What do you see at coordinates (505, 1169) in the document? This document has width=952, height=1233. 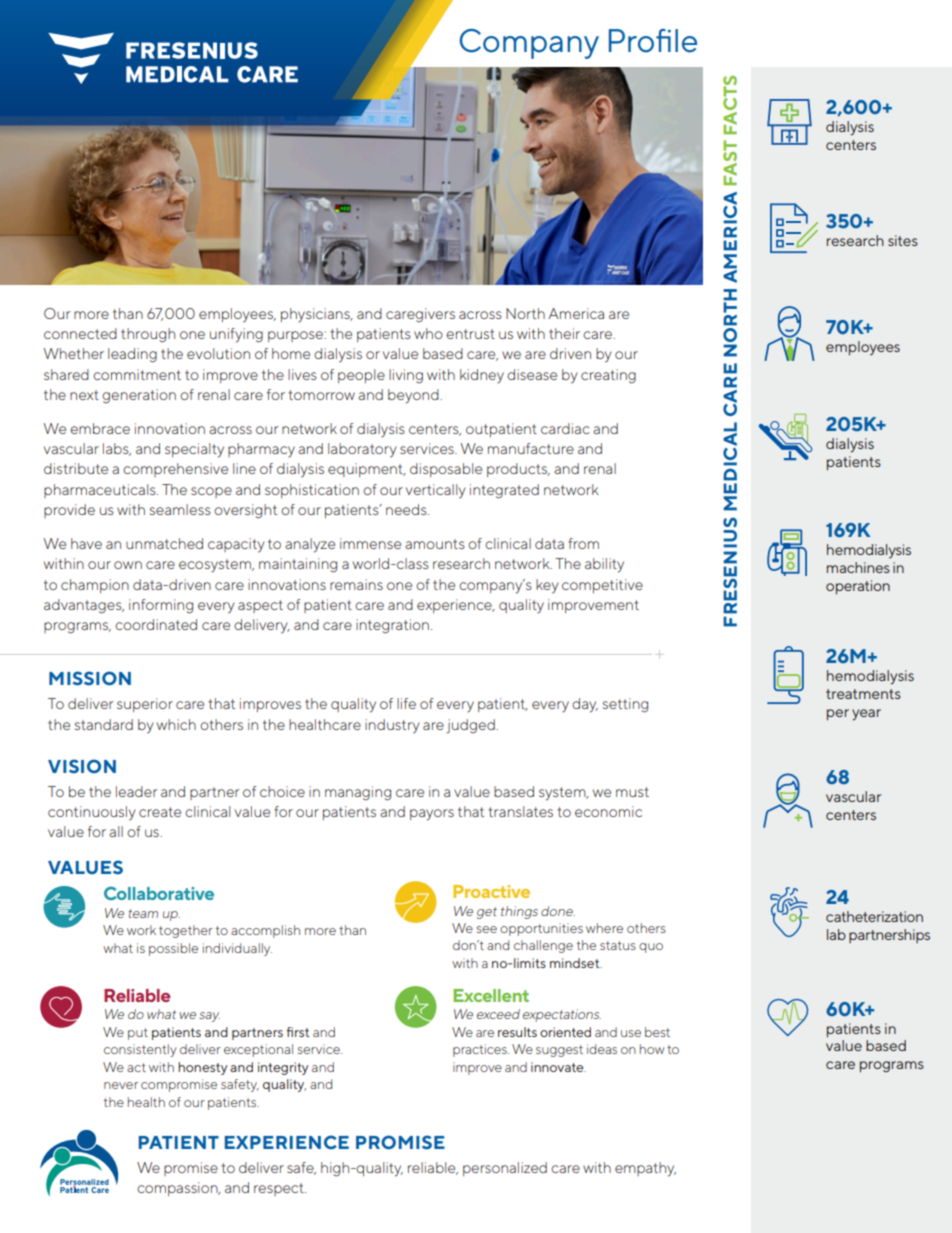 I see `personalized` at bounding box center [505, 1169].
